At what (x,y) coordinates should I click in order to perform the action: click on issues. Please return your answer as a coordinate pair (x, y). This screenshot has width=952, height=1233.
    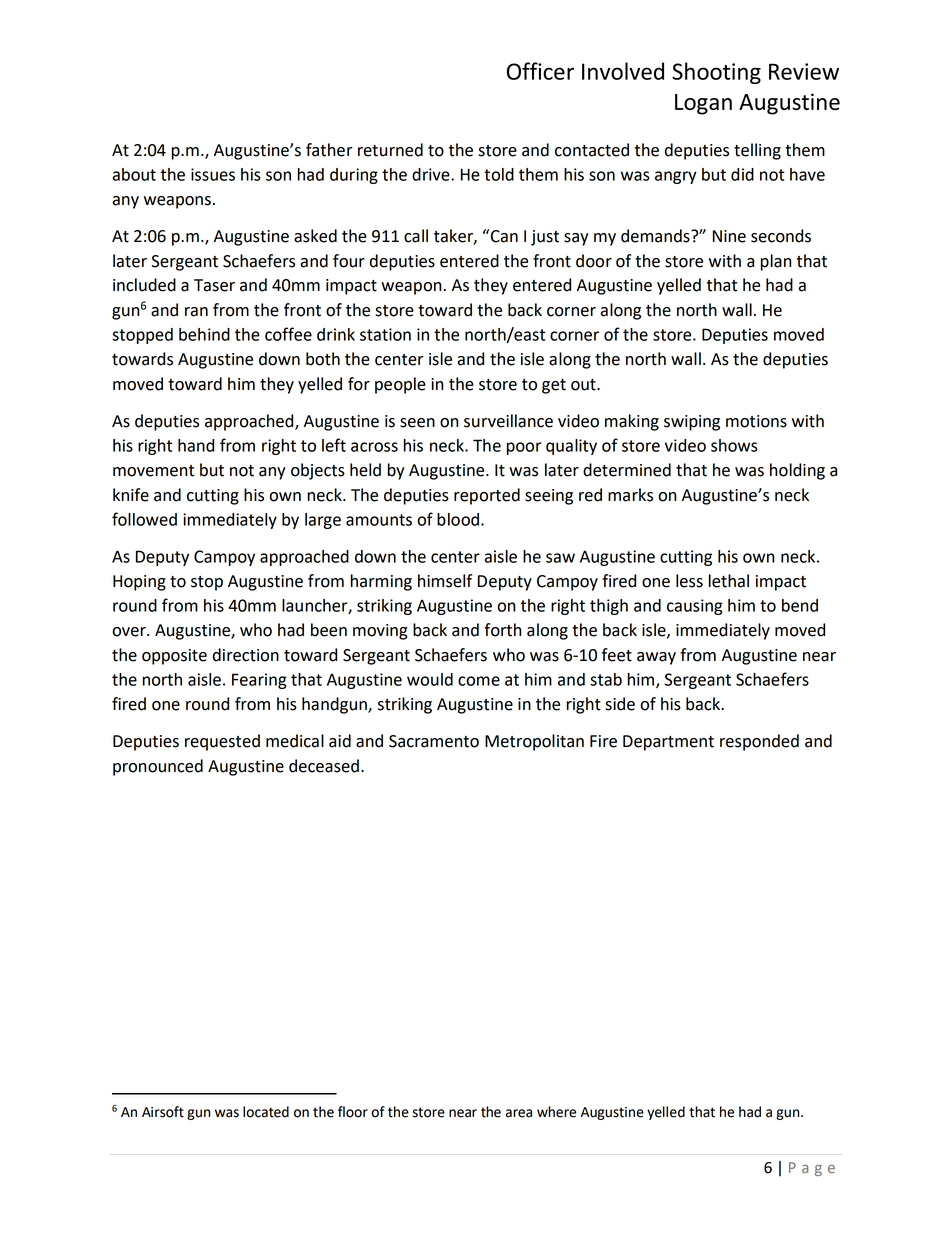
    Looking at the image, I should click on (213, 174).
